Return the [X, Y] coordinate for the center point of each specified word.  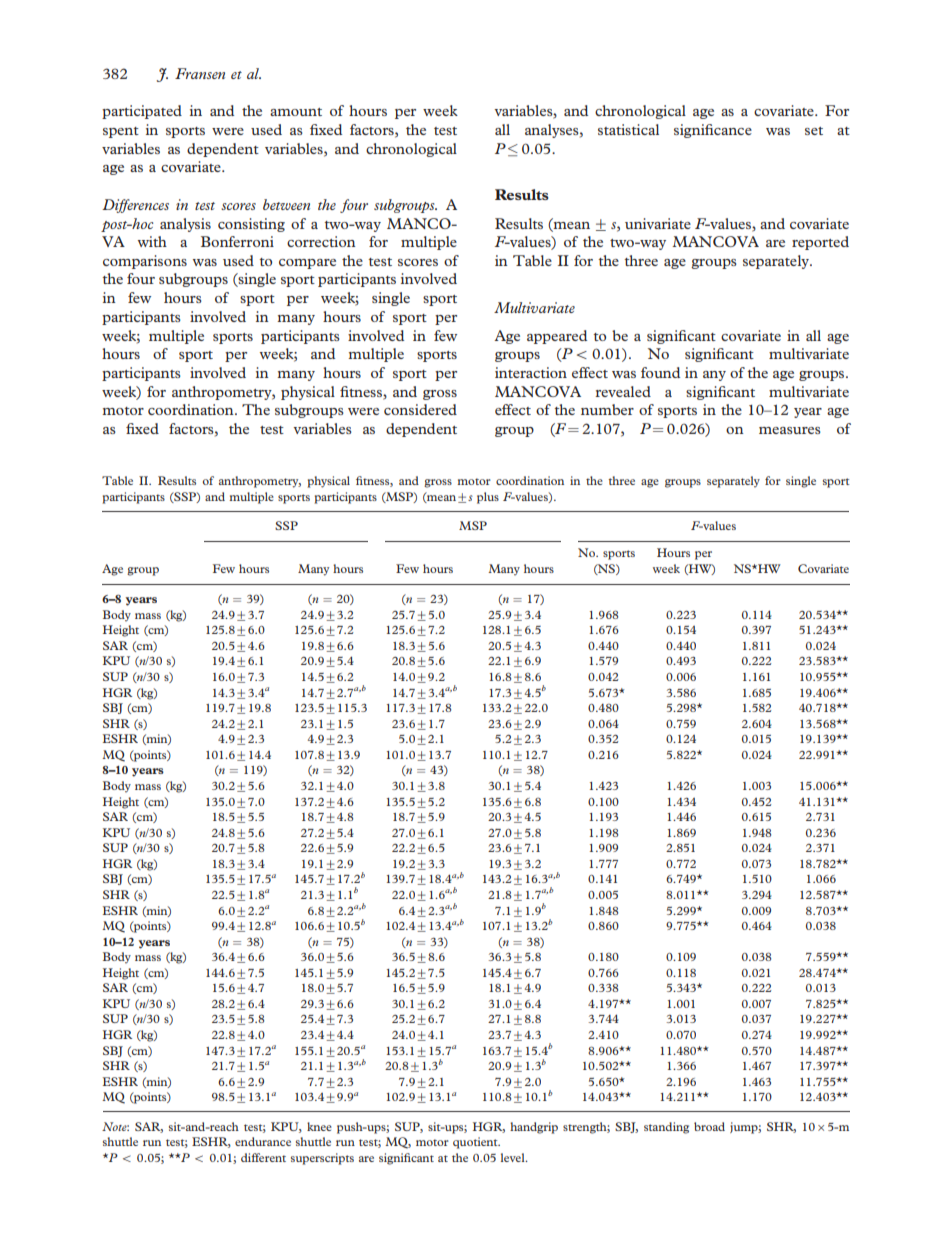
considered [420, 409]
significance [713, 131]
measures [790, 430]
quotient [476, 1143]
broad [709, 1126]
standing [666, 1128]
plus [488, 498]
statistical [628, 129]
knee [319, 1126]
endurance [263, 1141]
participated [142, 112]
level [514, 1157]
